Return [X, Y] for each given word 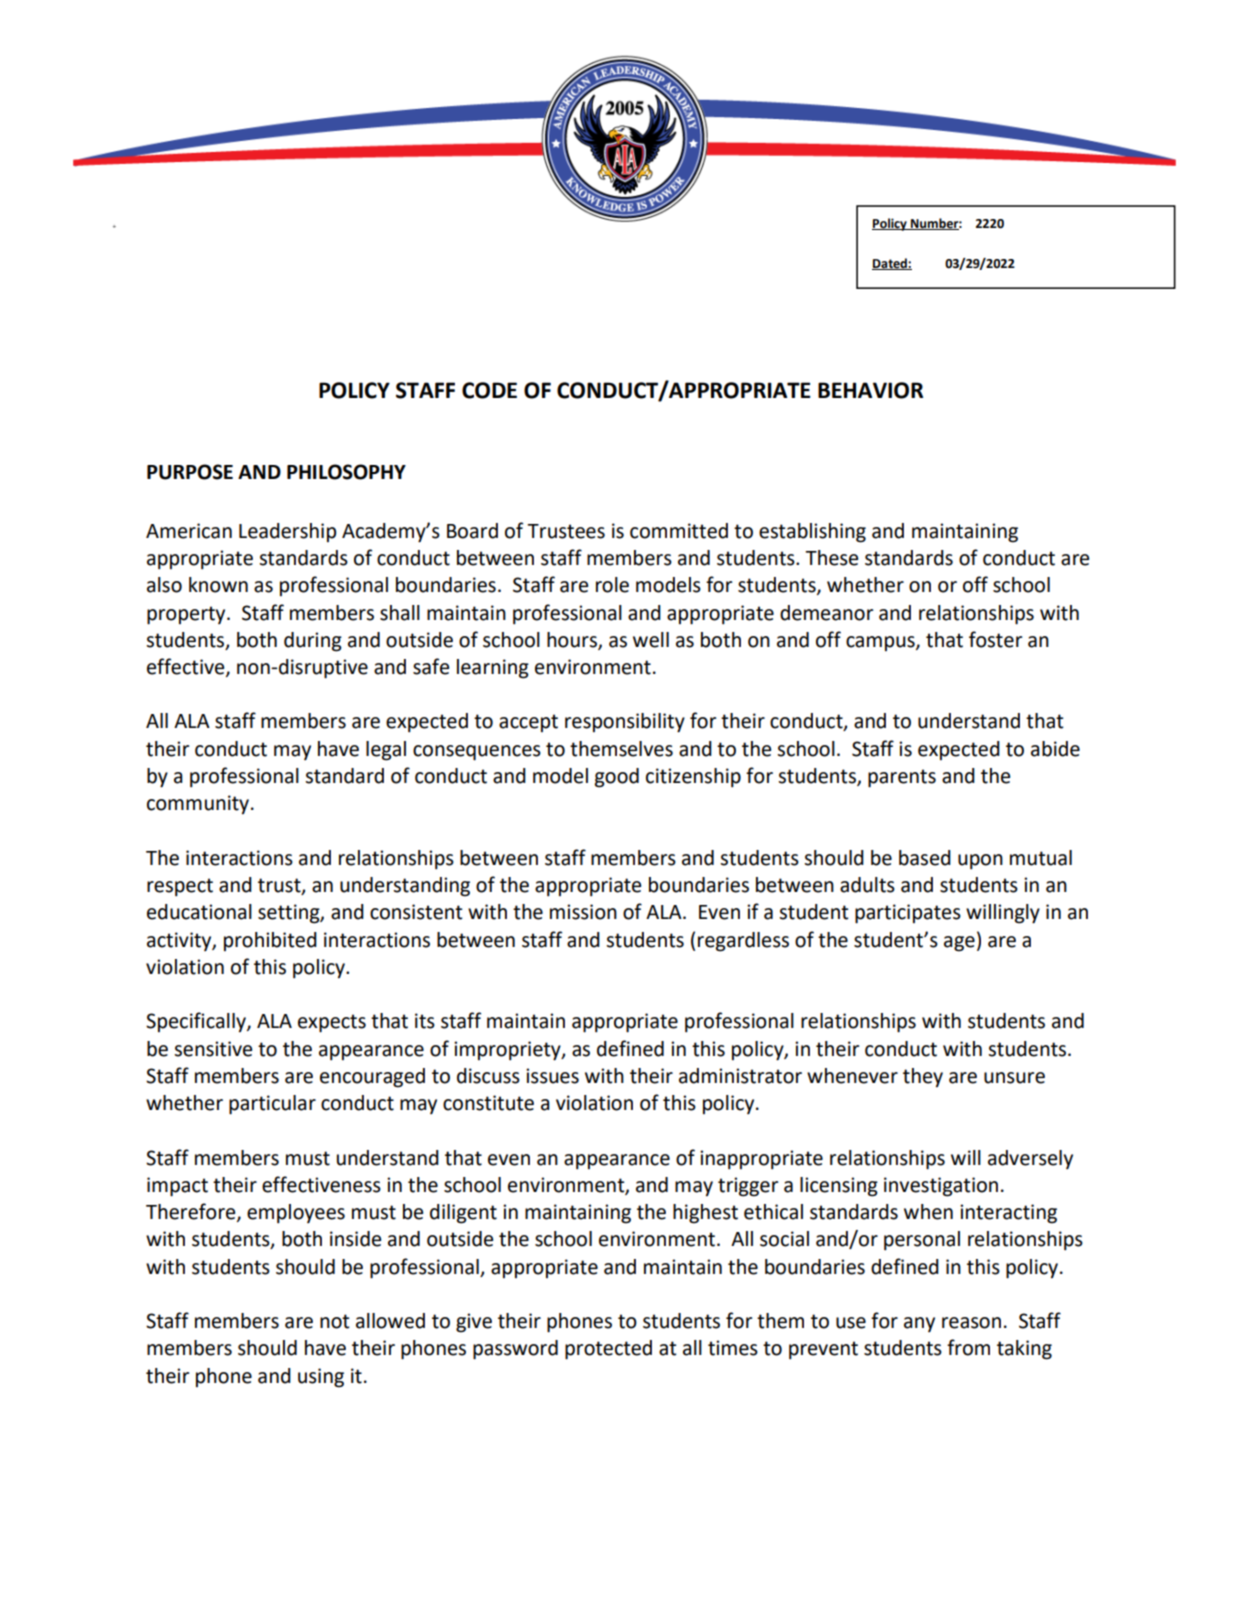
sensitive [213, 1049]
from [968, 1347]
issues [552, 1076]
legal [386, 751]
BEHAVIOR [870, 390]
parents [902, 778]
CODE [489, 390]
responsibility [625, 723]
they [923, 1077]
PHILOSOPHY [346, 472]
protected [608, 1350]
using [321, 1378]
